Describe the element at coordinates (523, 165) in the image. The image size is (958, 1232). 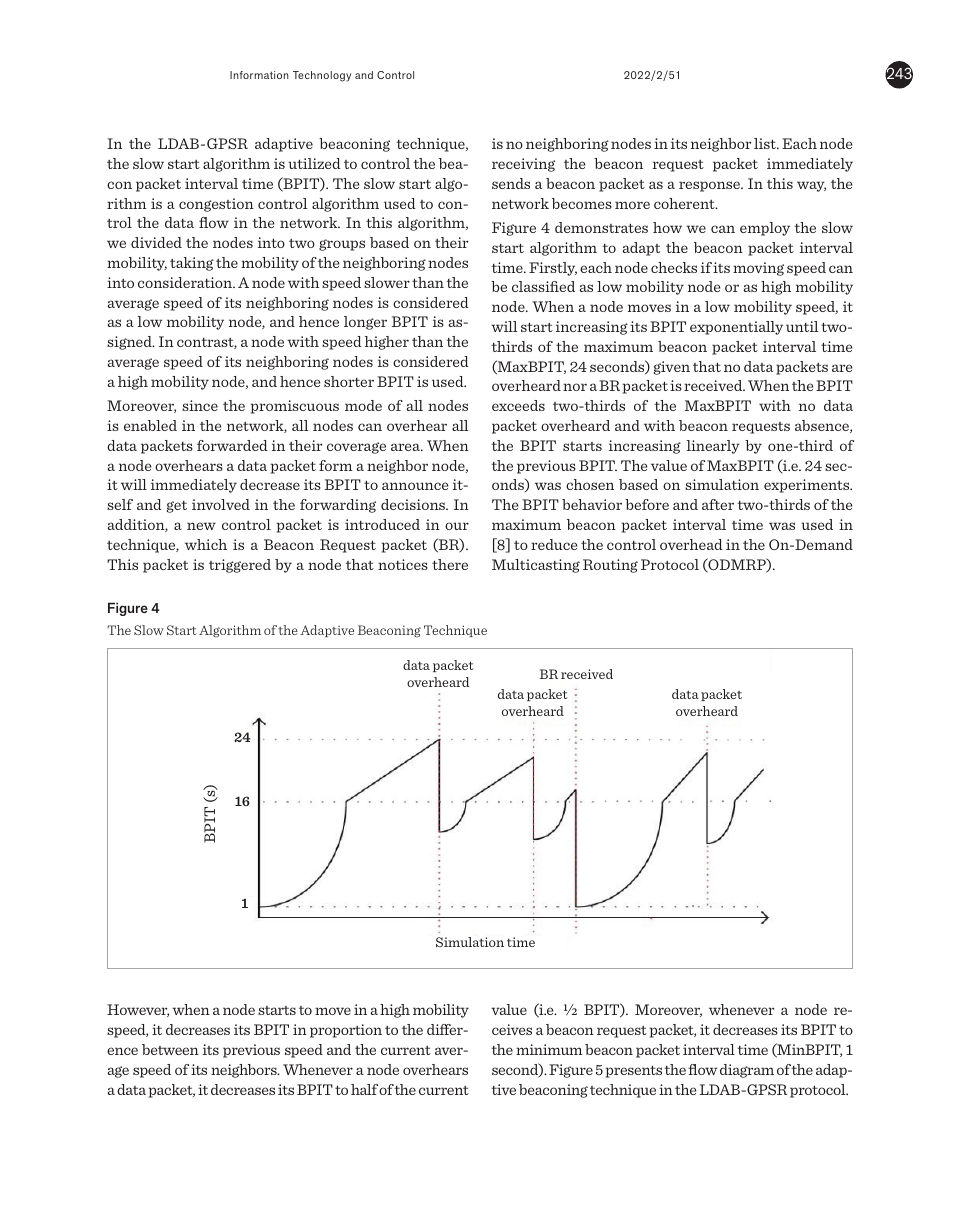
I see `receiving` at that location.
